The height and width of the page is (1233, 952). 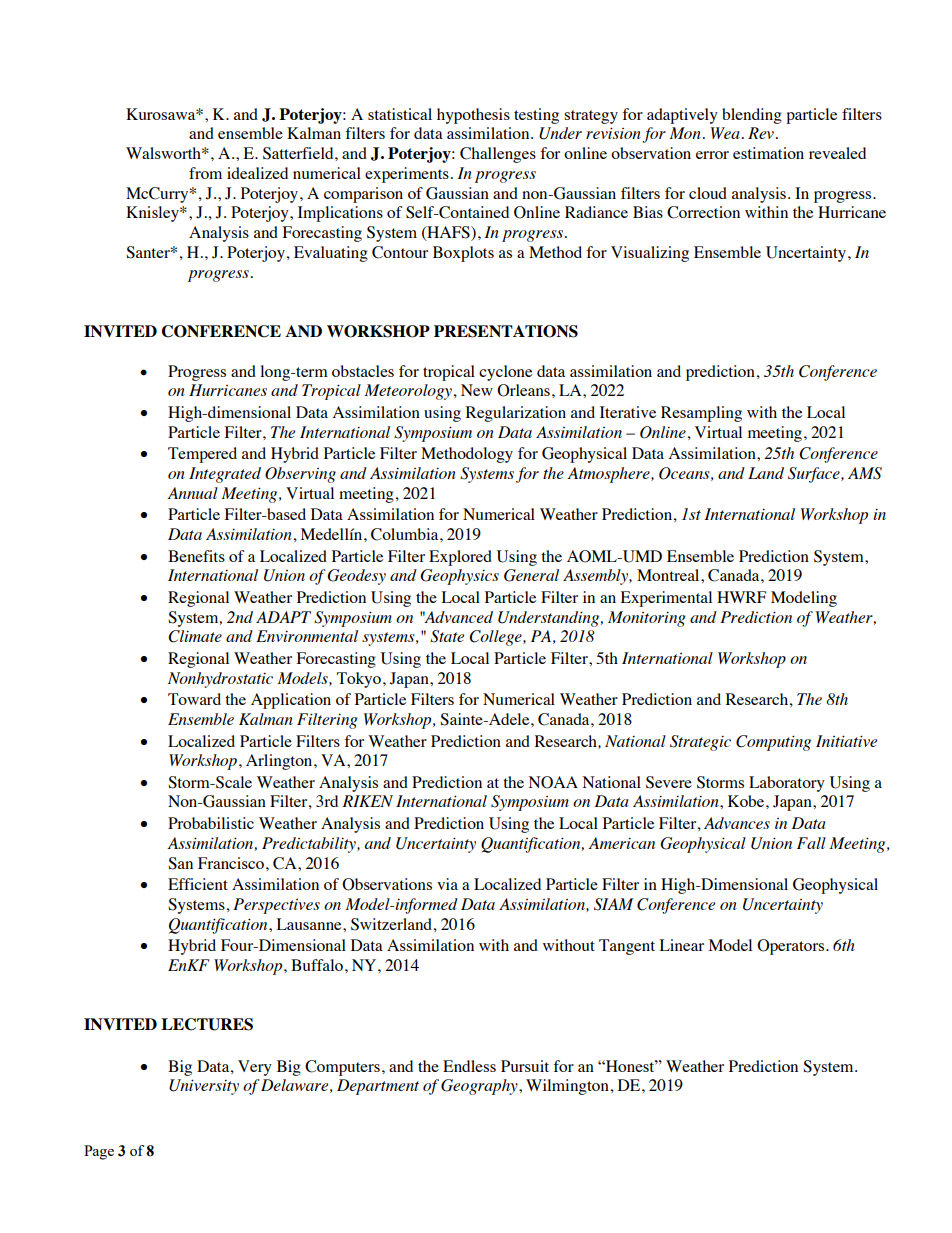 What do you see at coordinates (516, 414) in the page?
I see `Regularization` at bounding box center [516, 414].
